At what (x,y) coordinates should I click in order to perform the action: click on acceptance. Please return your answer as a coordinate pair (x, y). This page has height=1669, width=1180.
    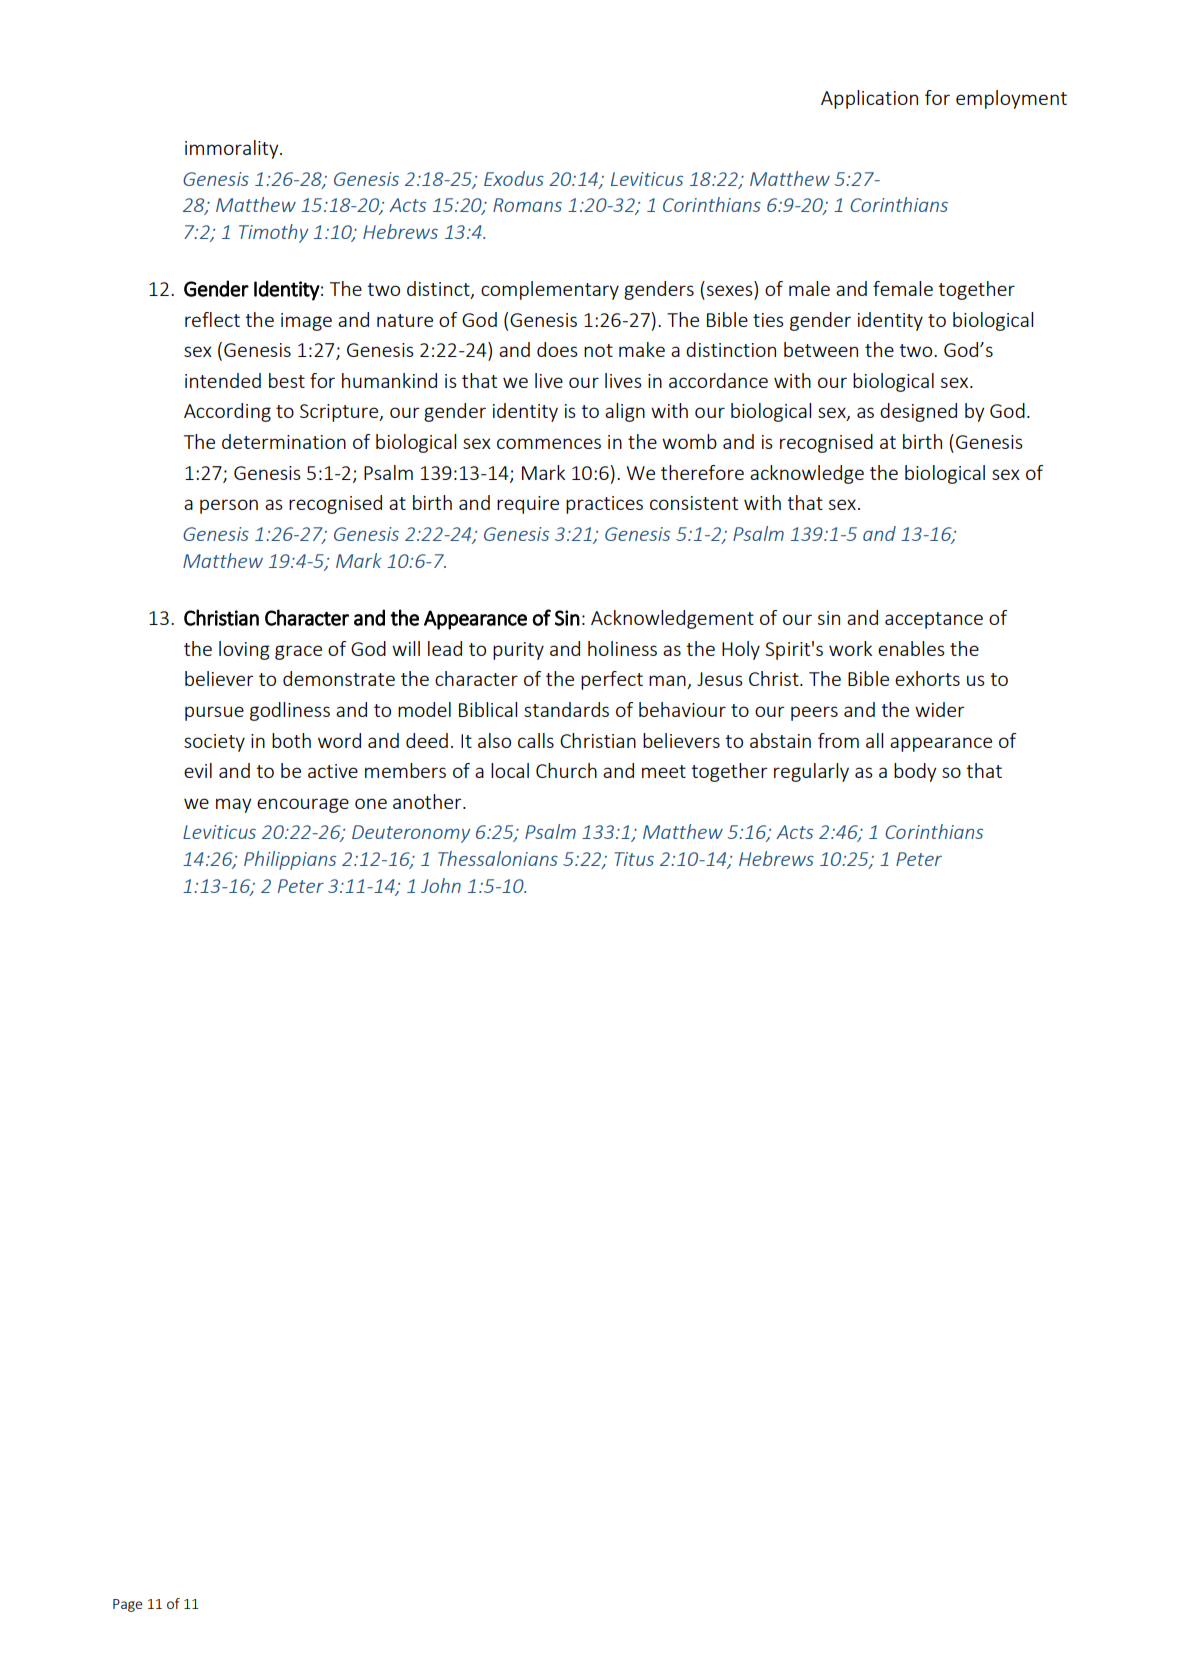
    Looking at the image, I should click on (934, 620).
